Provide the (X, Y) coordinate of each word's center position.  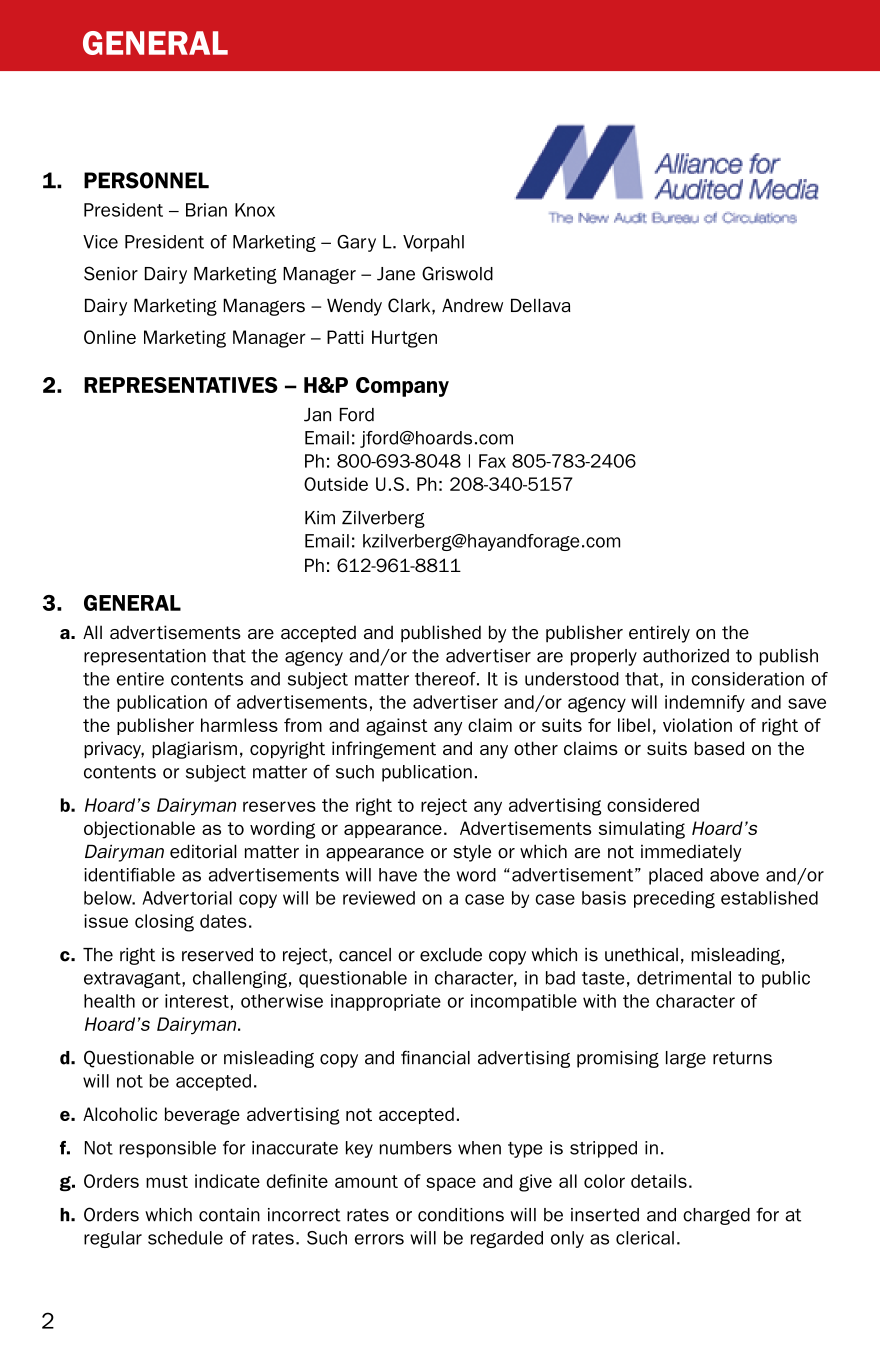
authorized (686, 656)
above (734, 875)
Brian (206, 210)
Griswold (457, 273)
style (472, 853)
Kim (320, 517)
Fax (492, 461)
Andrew (472, 305)
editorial (203, 851)
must (167, 1181)
